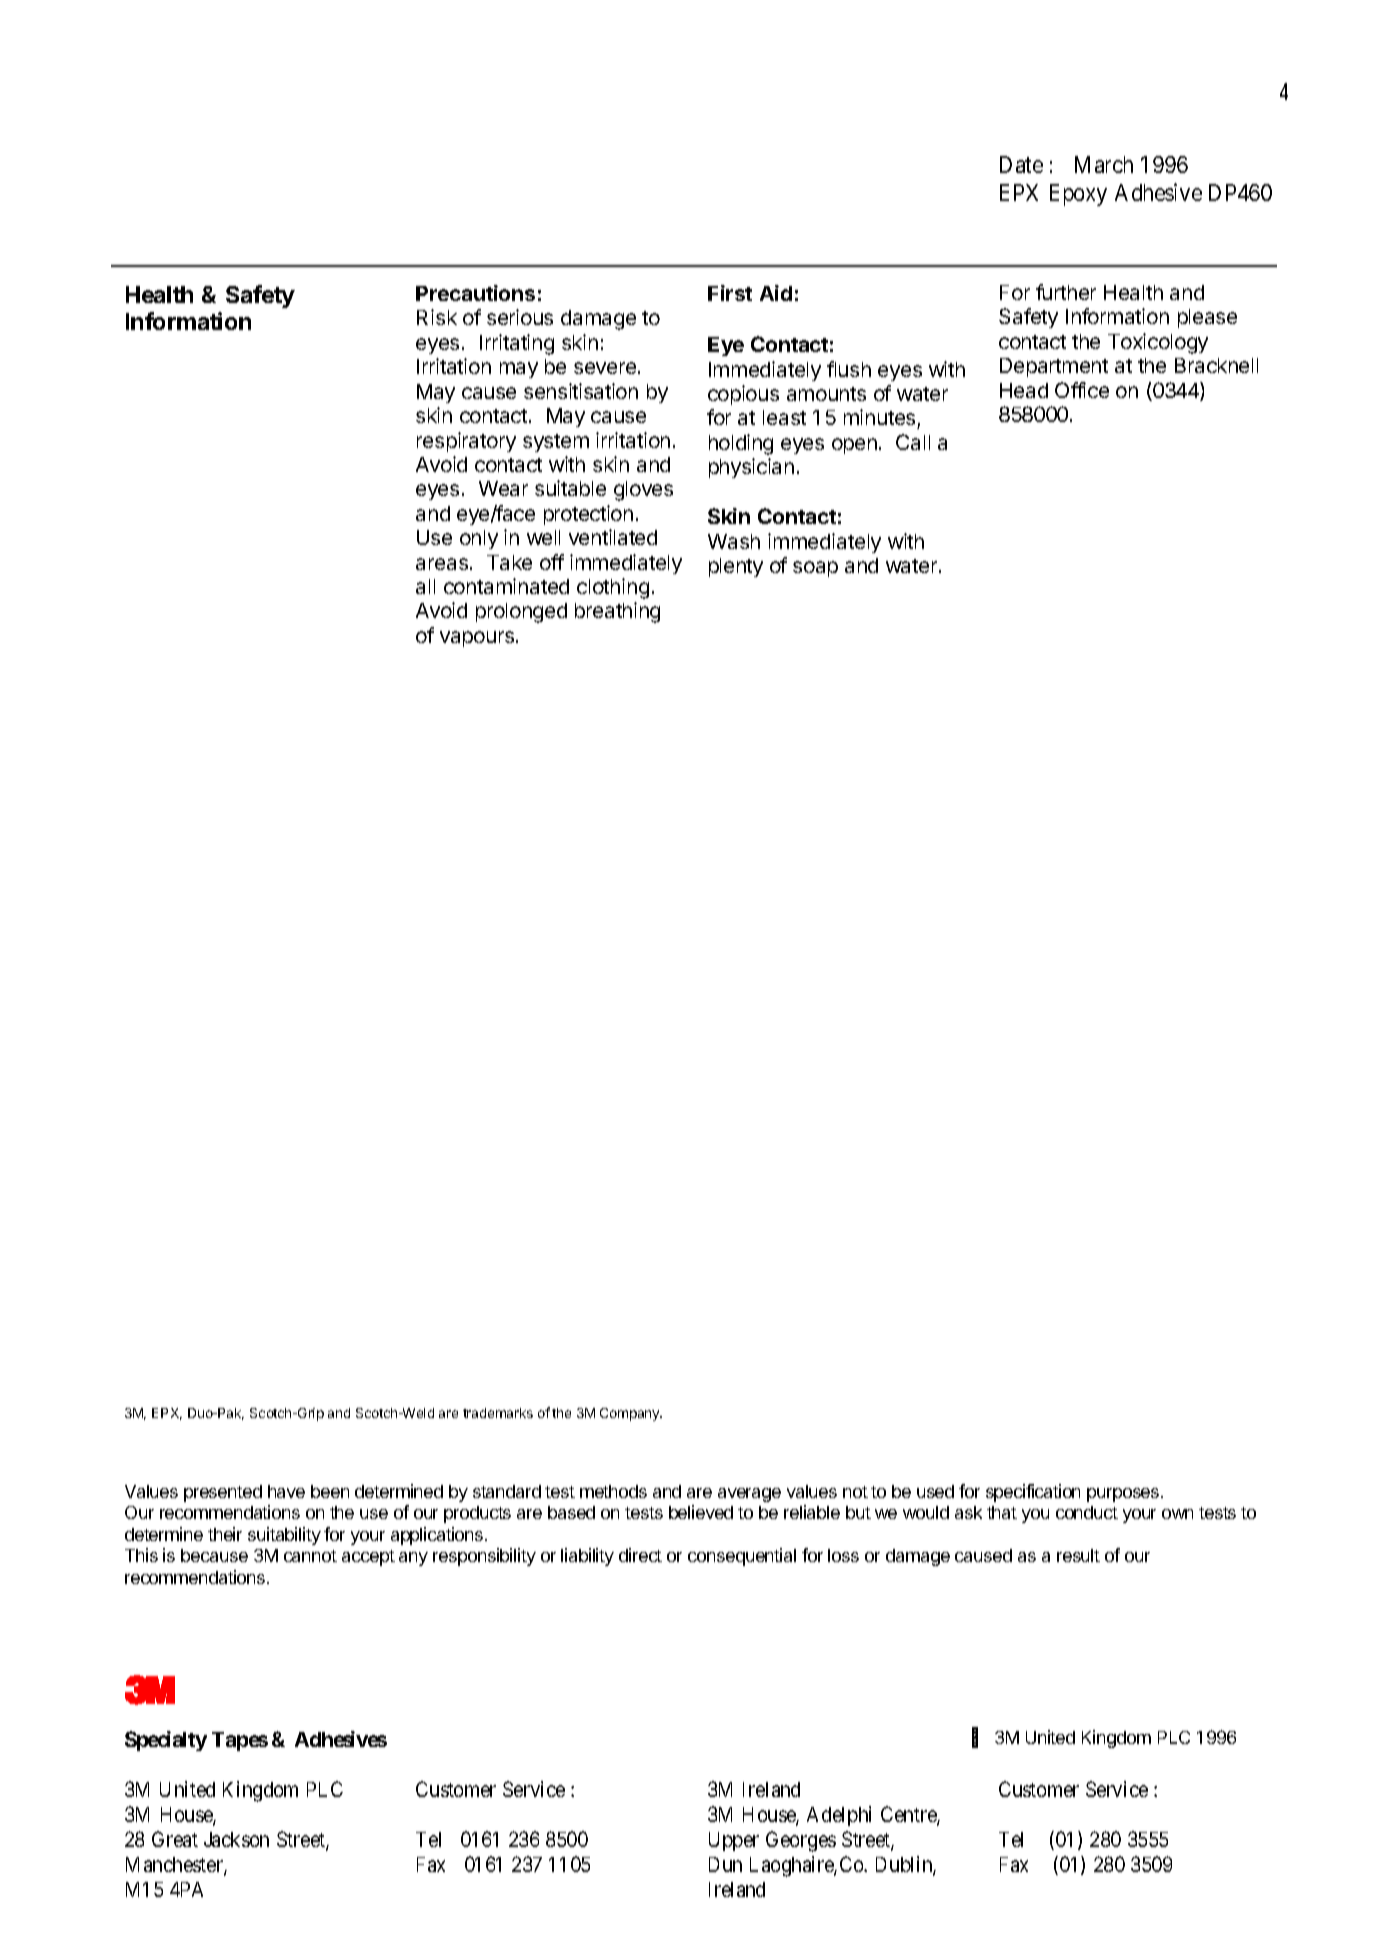 The image size is (1376, 1947). I want to click on Upper, so click(734, 1841).
